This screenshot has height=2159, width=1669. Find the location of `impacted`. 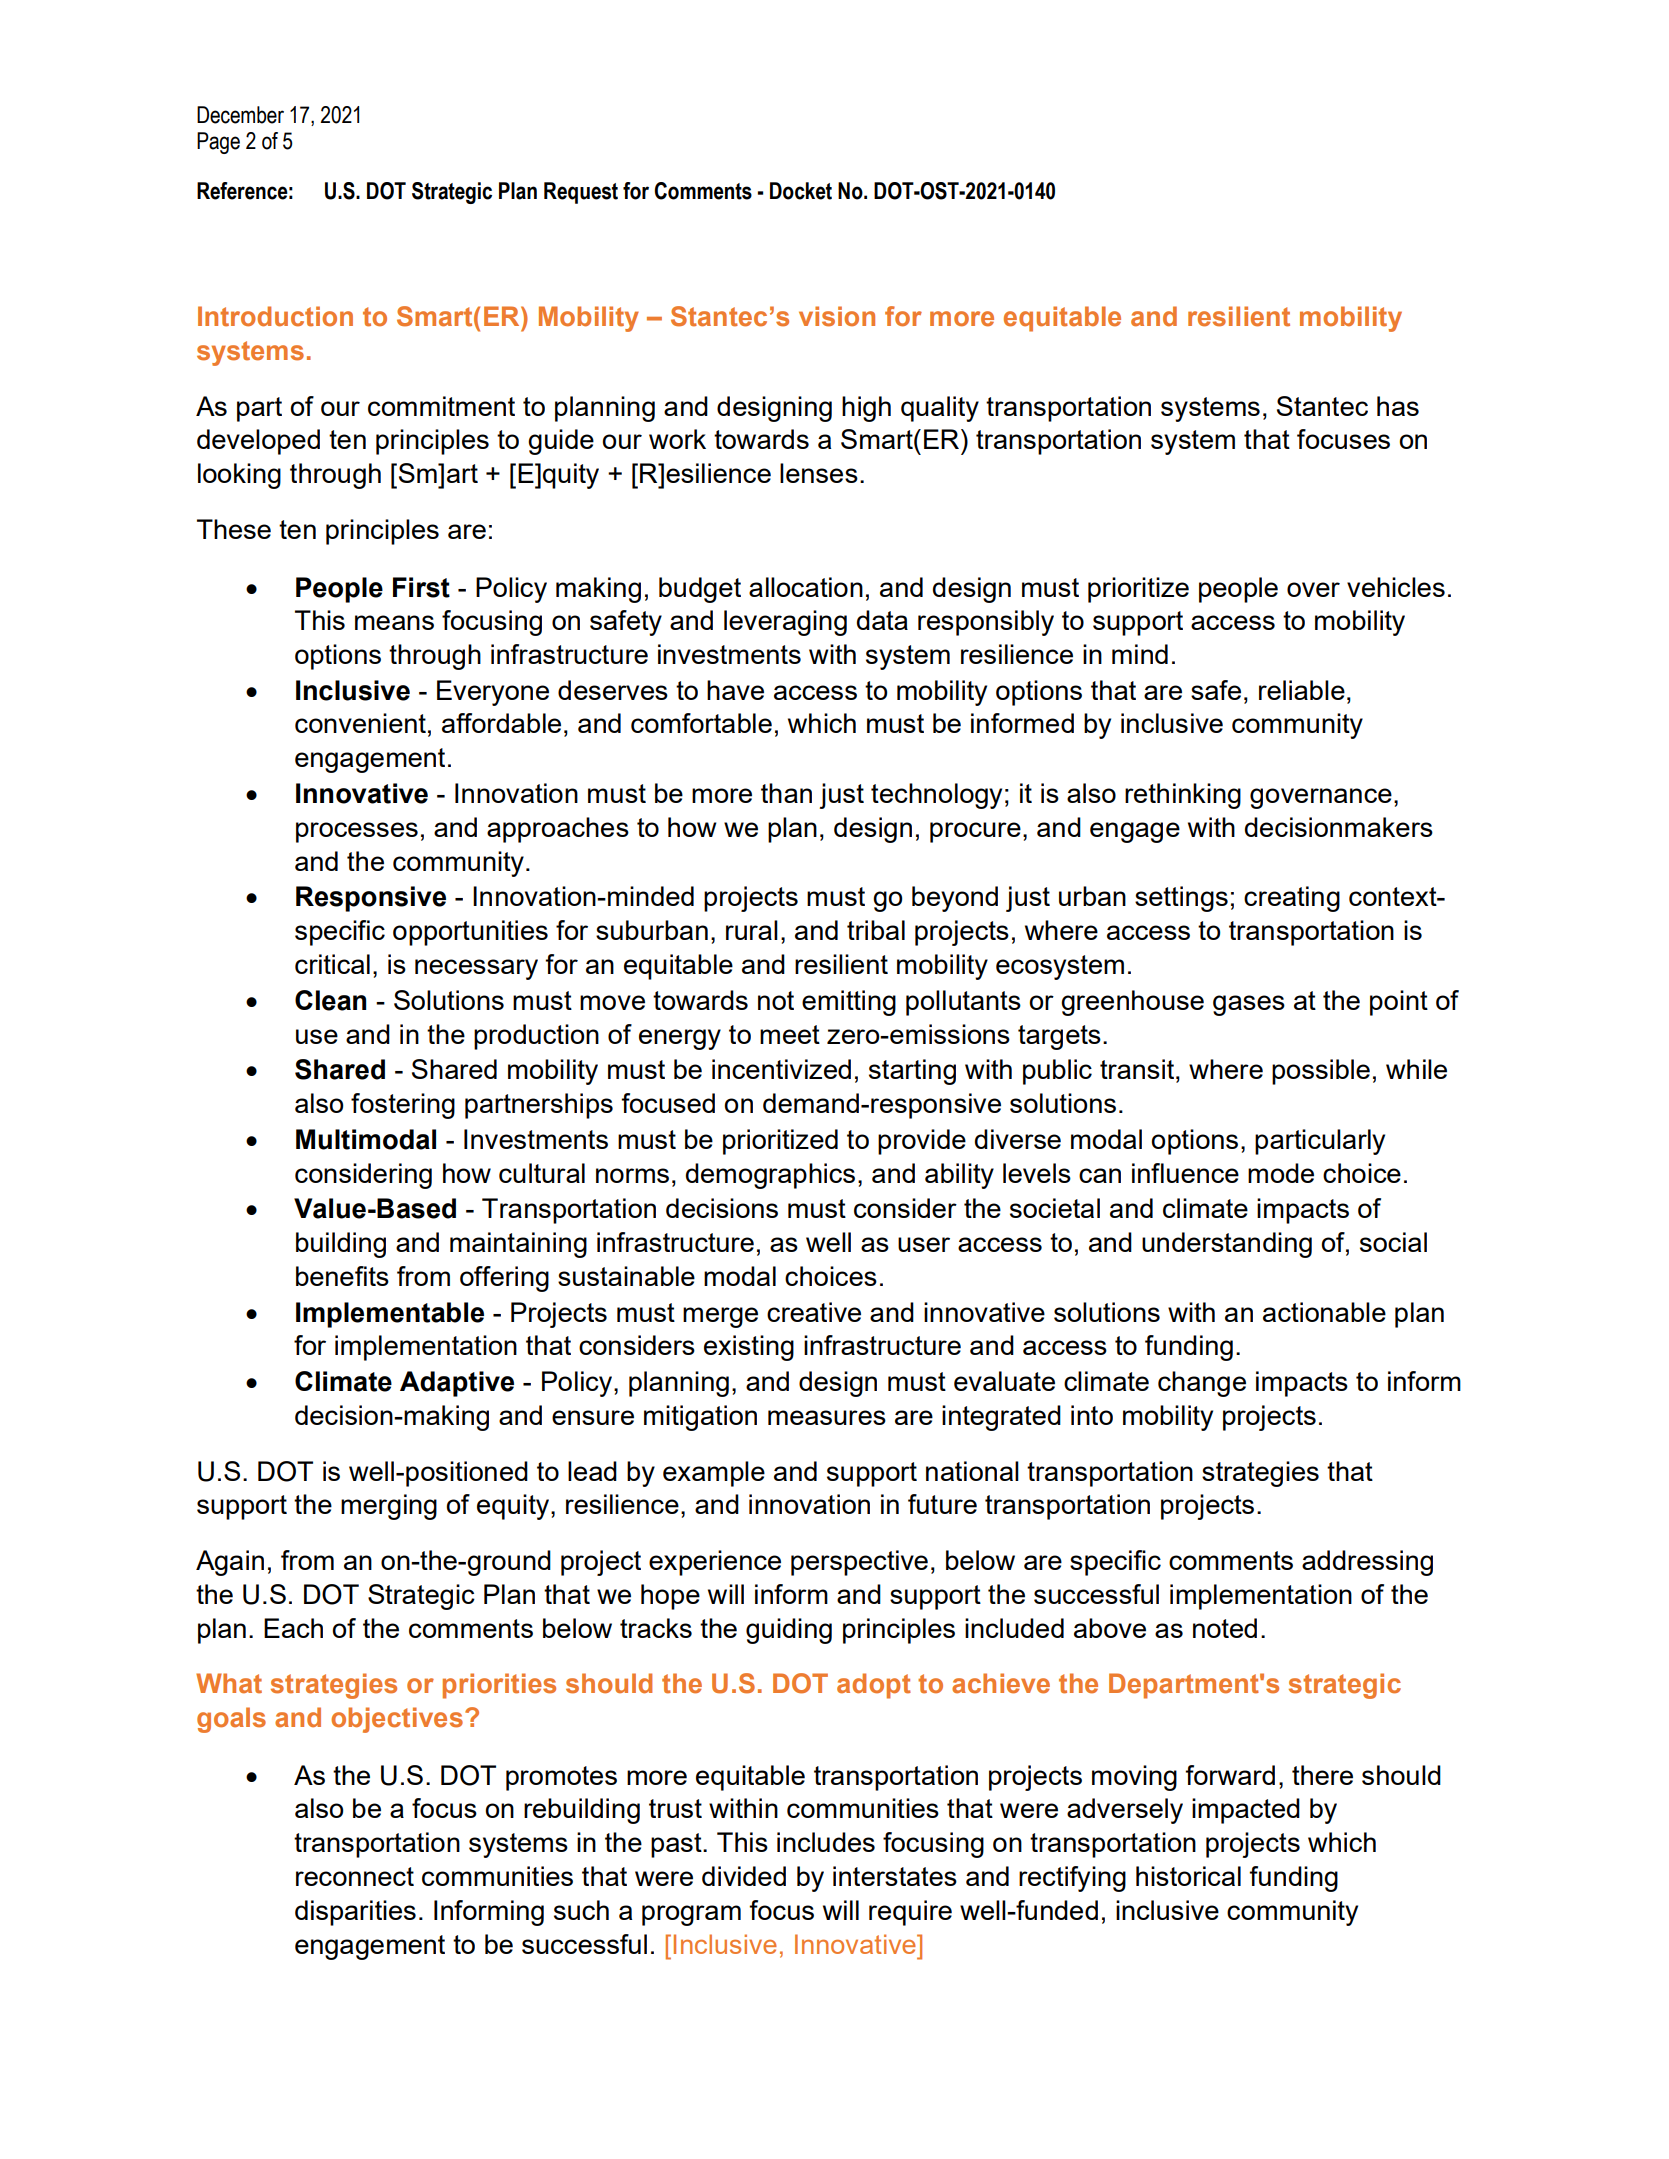

impacted is located at coordinates (1246, 1811).
